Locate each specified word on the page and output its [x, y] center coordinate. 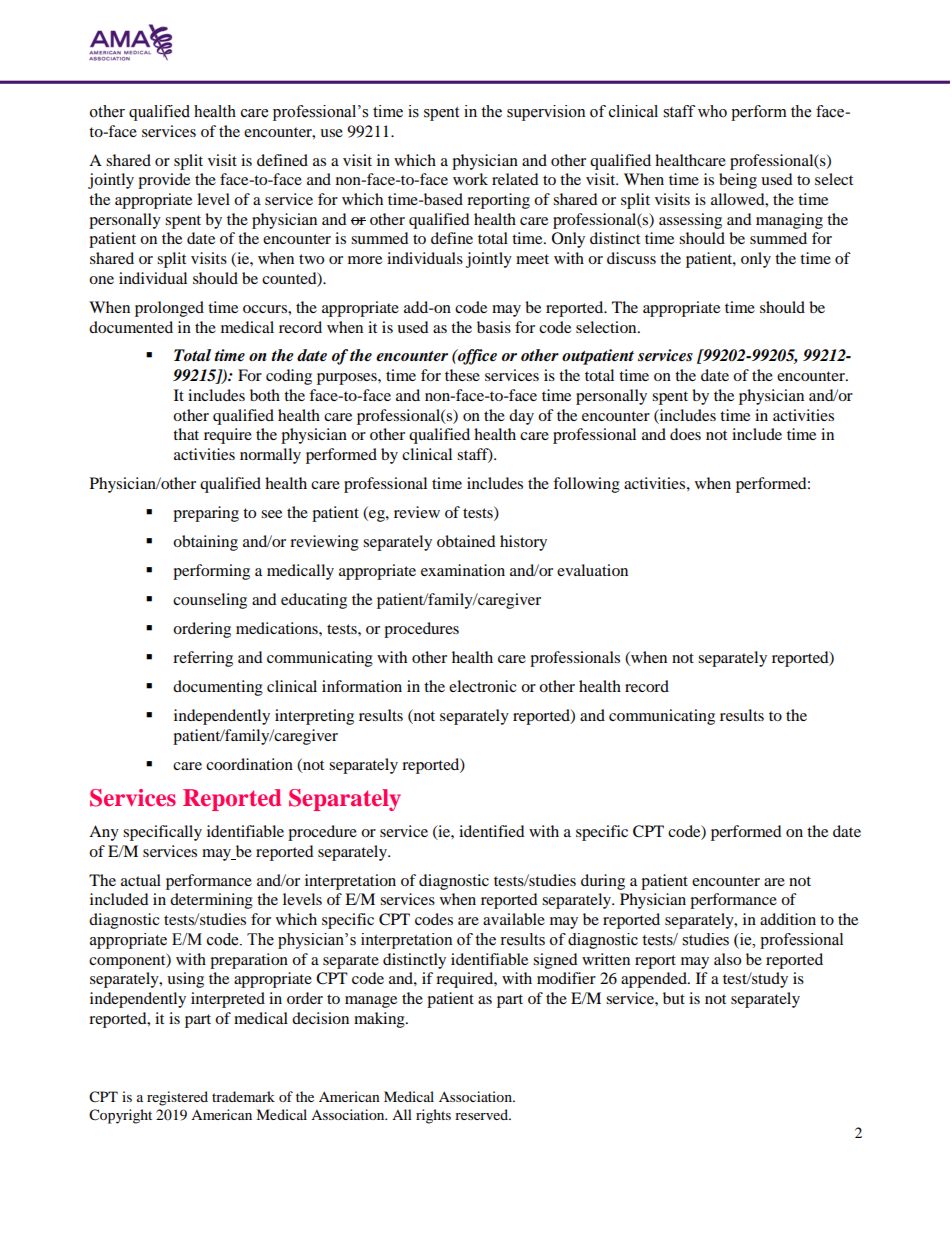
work [470, 179]
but [674, 998]
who [712, 111]
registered [177, 1098]
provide [164, 181]
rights [433, 1116]
